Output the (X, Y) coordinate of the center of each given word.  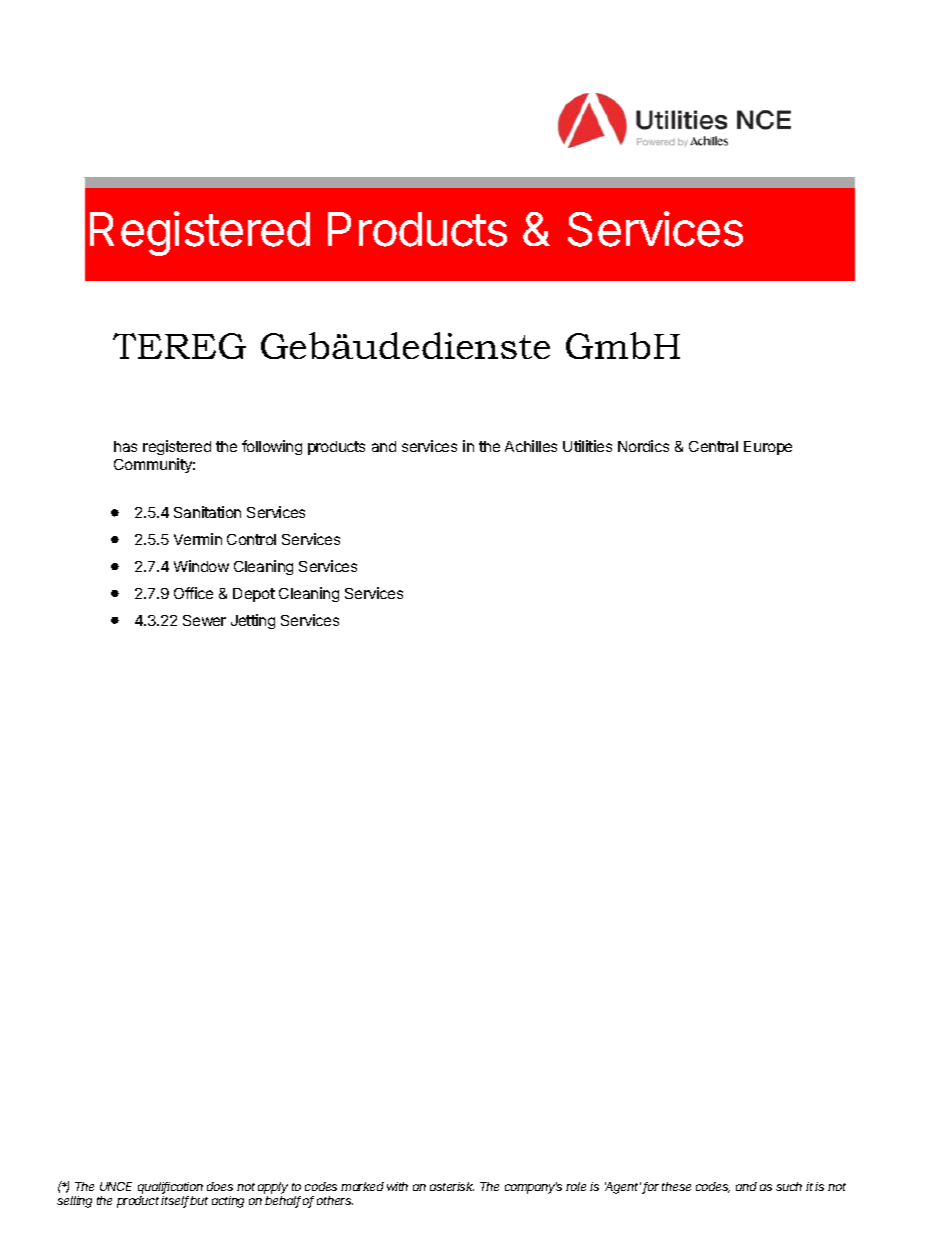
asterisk (452, 1186)
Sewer (204, 620)
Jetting (253, 621)
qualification (170, 1188)
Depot (254, 595)
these (676, 1186)
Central (713, 446)
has (125, 446)
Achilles (531, 446)
